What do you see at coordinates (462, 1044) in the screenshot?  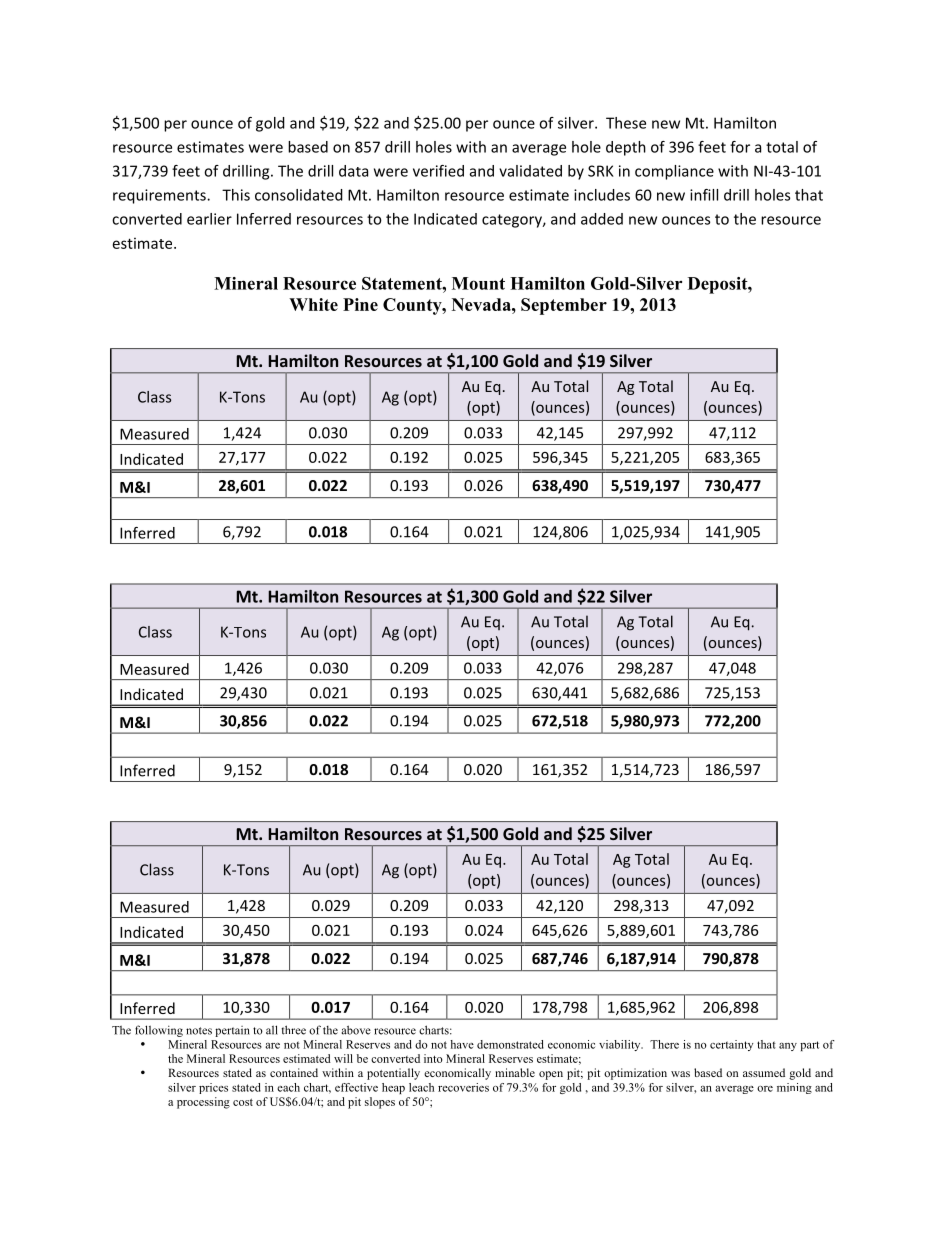 I see `have` at bounding box center [462, 1044].
